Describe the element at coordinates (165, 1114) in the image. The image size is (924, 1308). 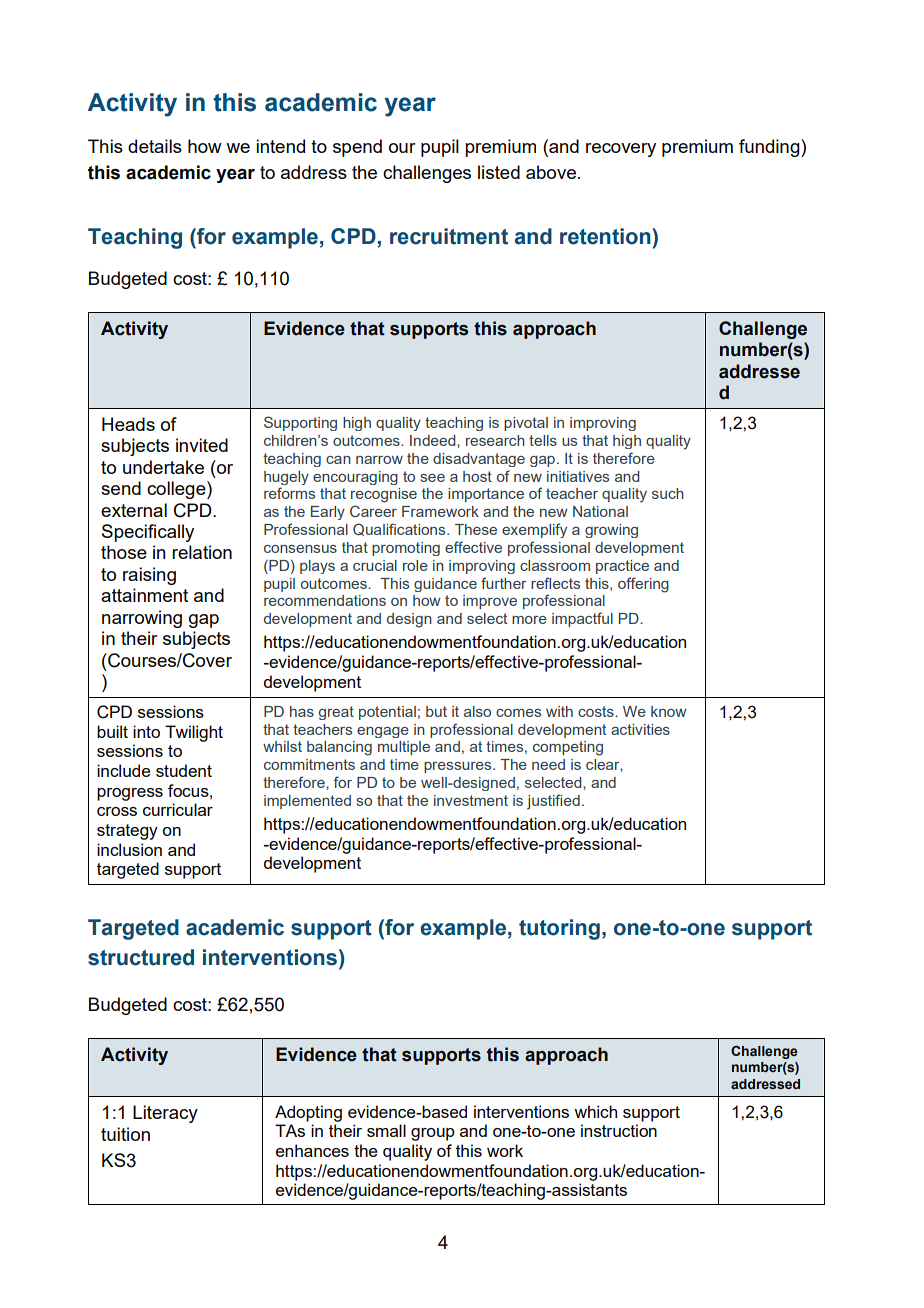
I see `Literacy` at that location.
